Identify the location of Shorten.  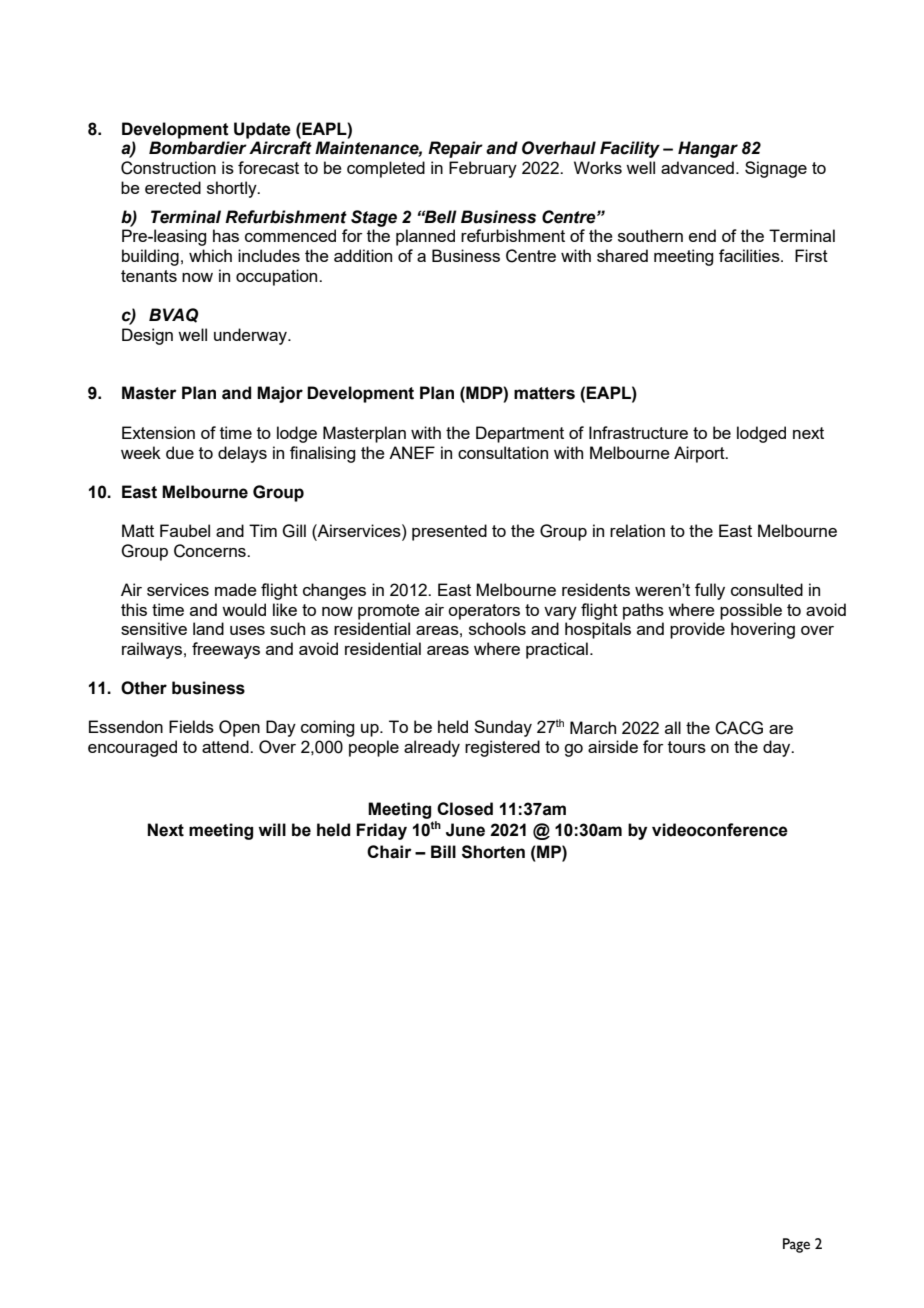
(493, 852).
